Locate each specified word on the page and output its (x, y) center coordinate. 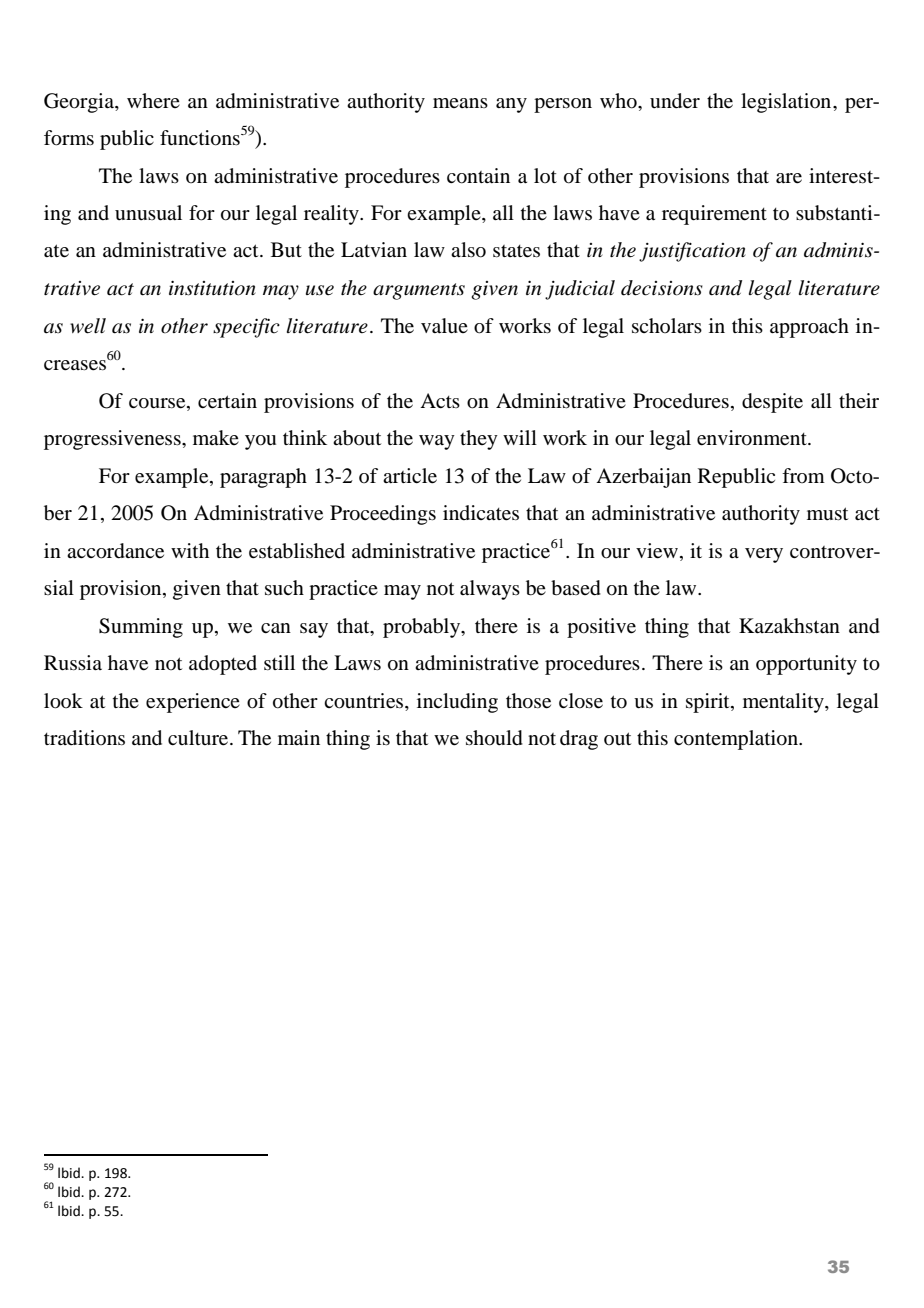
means (460, 103)
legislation (787, 103)
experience (193, 703)
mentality (784, 703)
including (457, 703)
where (153, 100)
